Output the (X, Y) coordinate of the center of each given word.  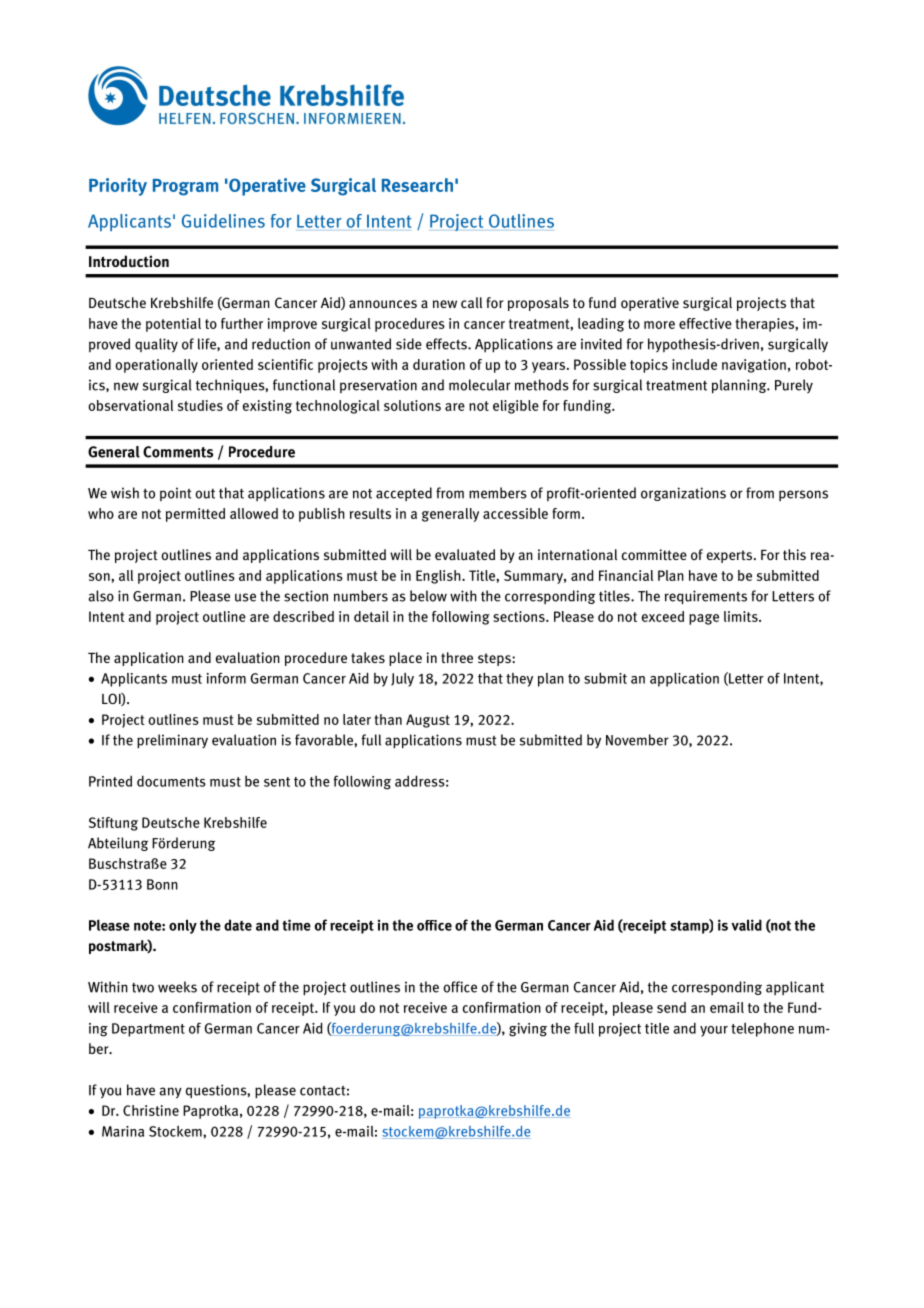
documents (171, 781)
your (714, 1031)
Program (185, 187)
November (637, 740)
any (170, 1093)
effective (705, 323)
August (428, 721)
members (498, 493)
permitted (195, 515)
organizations (683, 494)
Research (417, 185)
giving (528, 1030)
